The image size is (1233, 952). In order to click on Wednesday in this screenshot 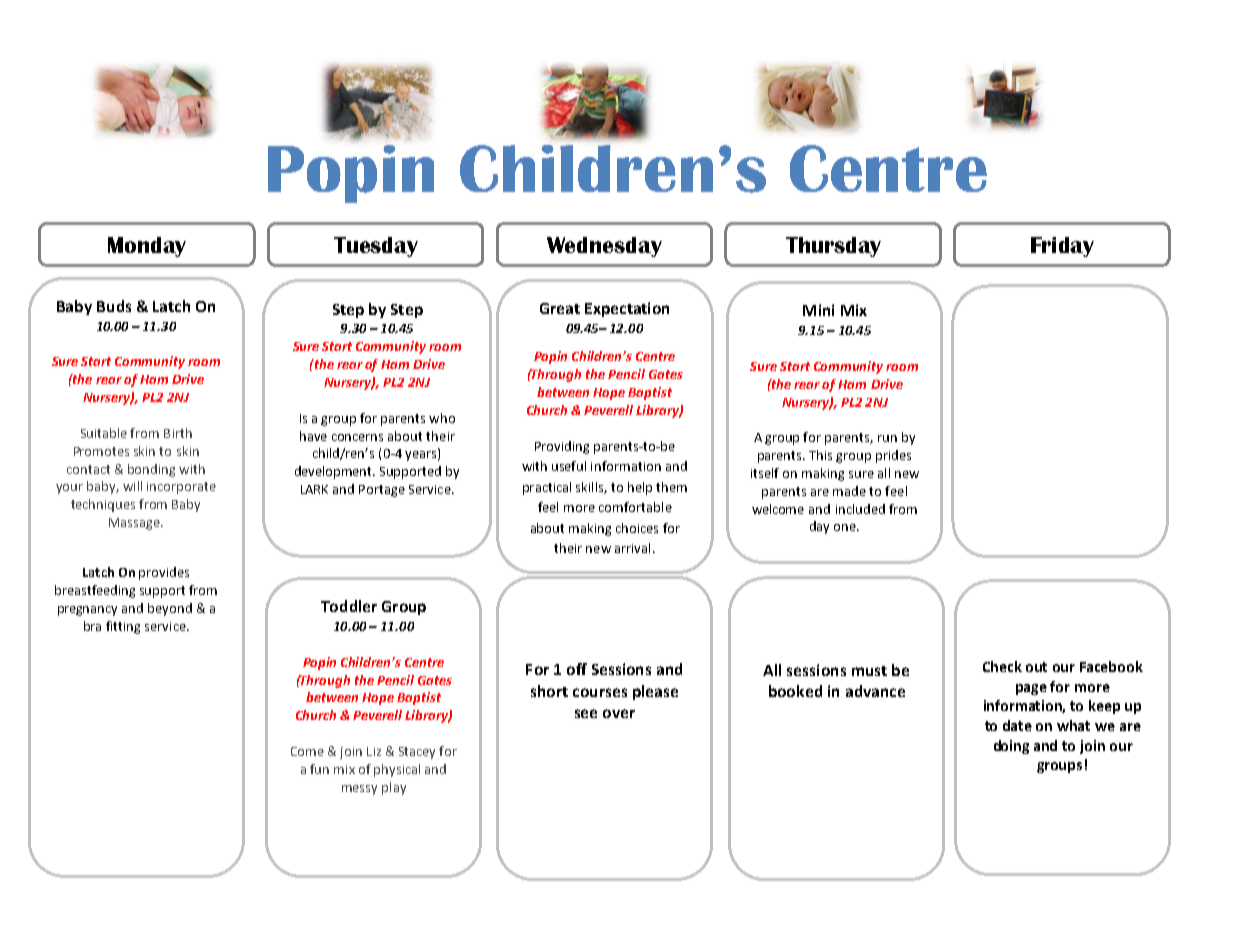, I will do `click(604, 247)`.
